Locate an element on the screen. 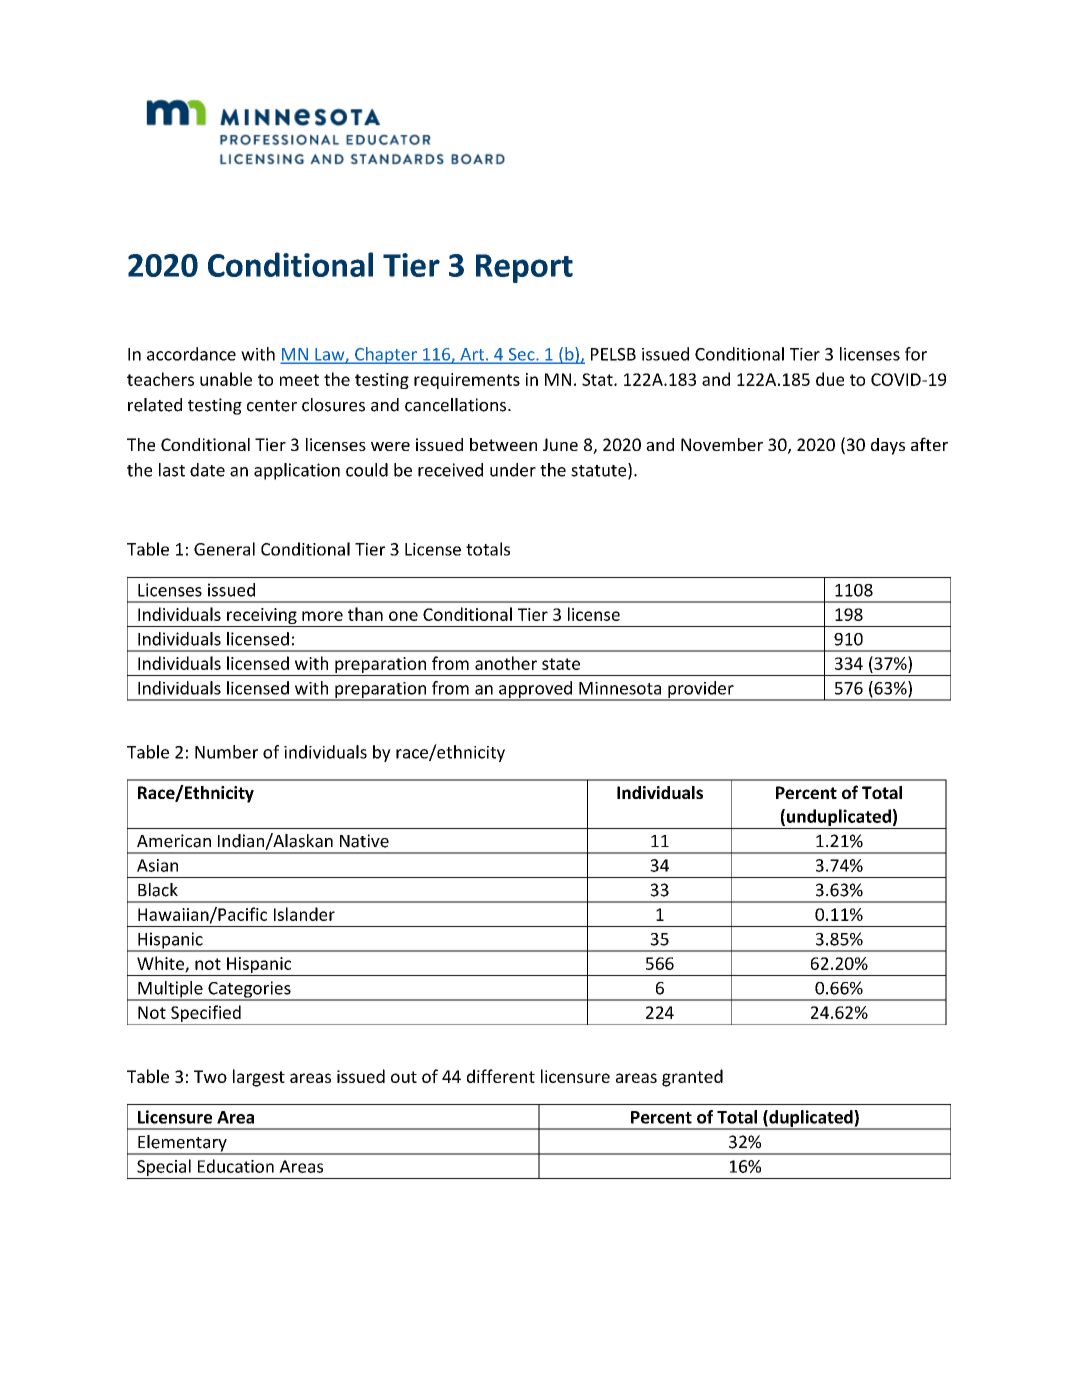 This screenshot has height=1395, width=1078. Number is located at coordinates (226, 752).
